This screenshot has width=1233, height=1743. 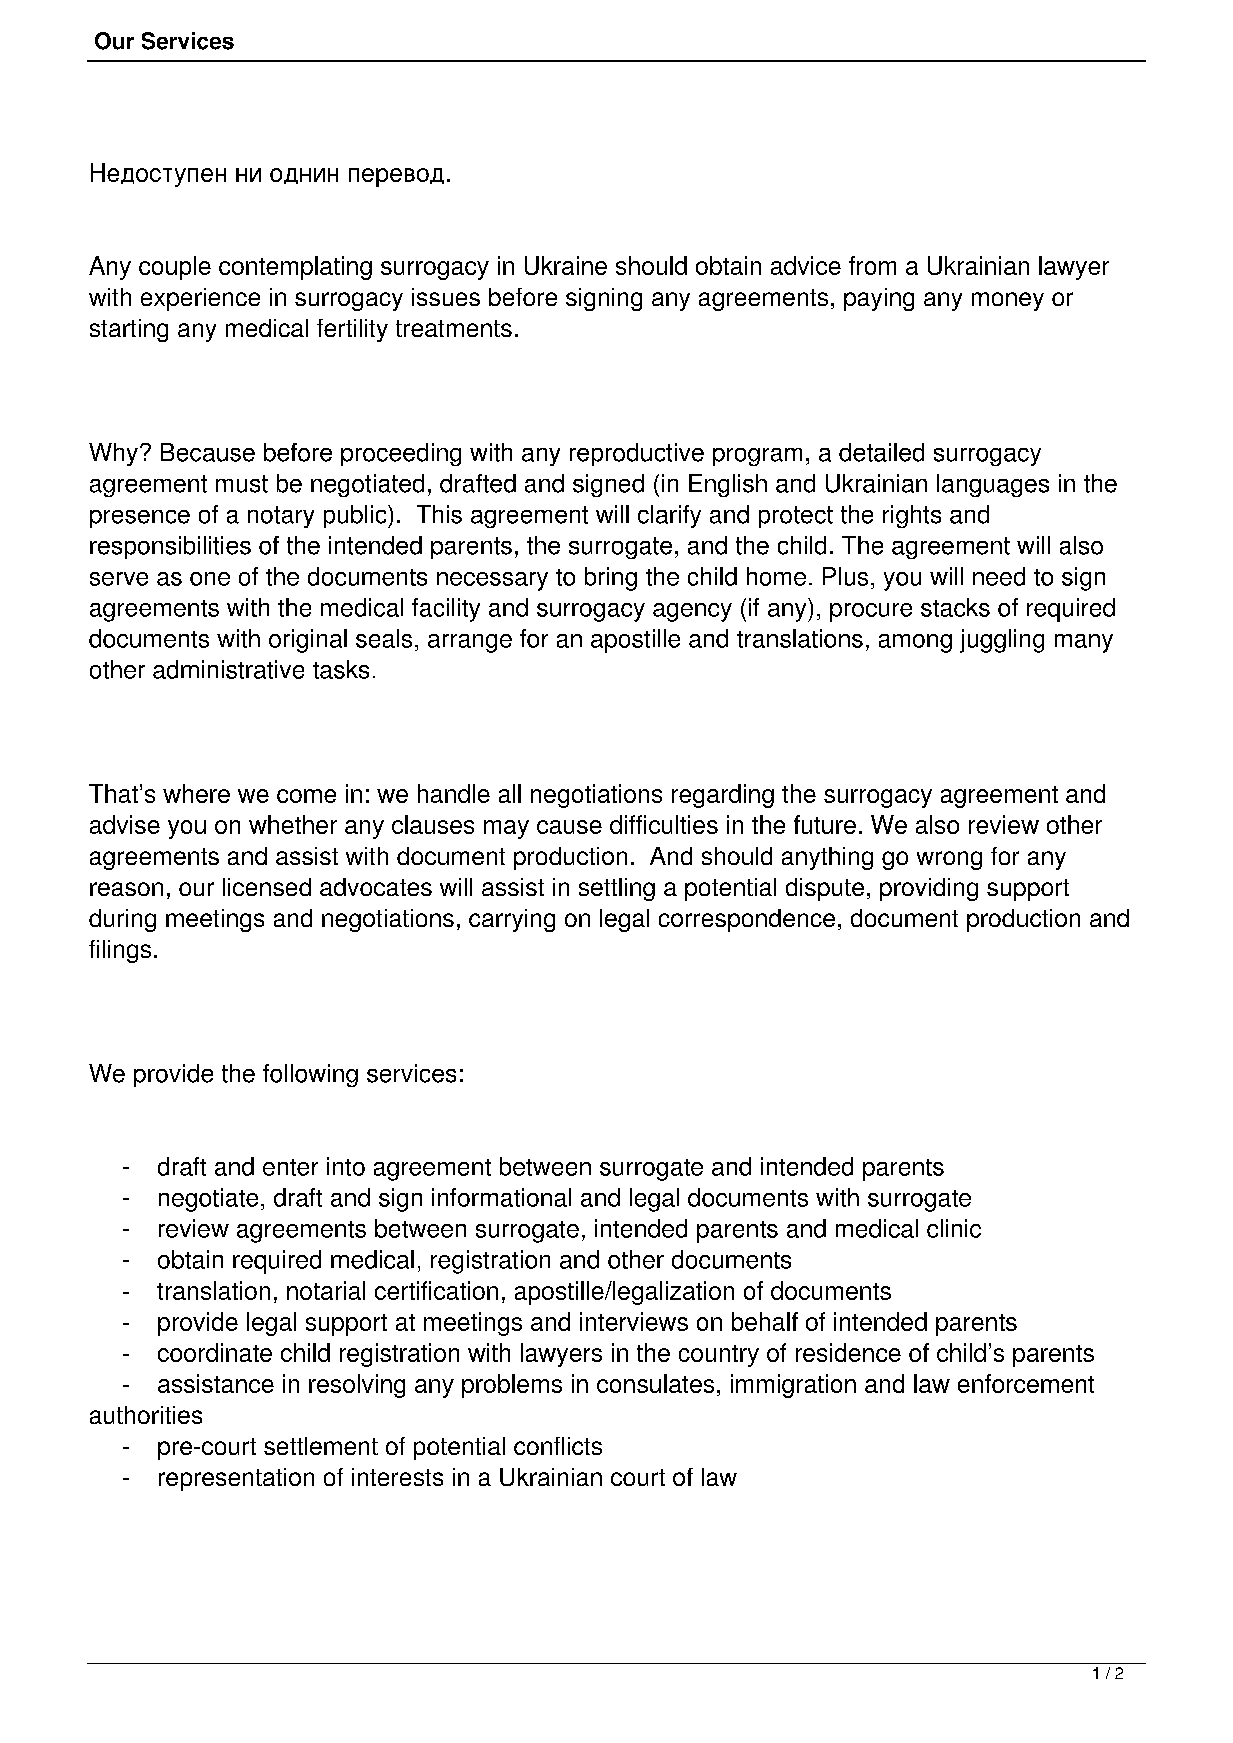 I want to click on money, so click(x=1008, y=301).
